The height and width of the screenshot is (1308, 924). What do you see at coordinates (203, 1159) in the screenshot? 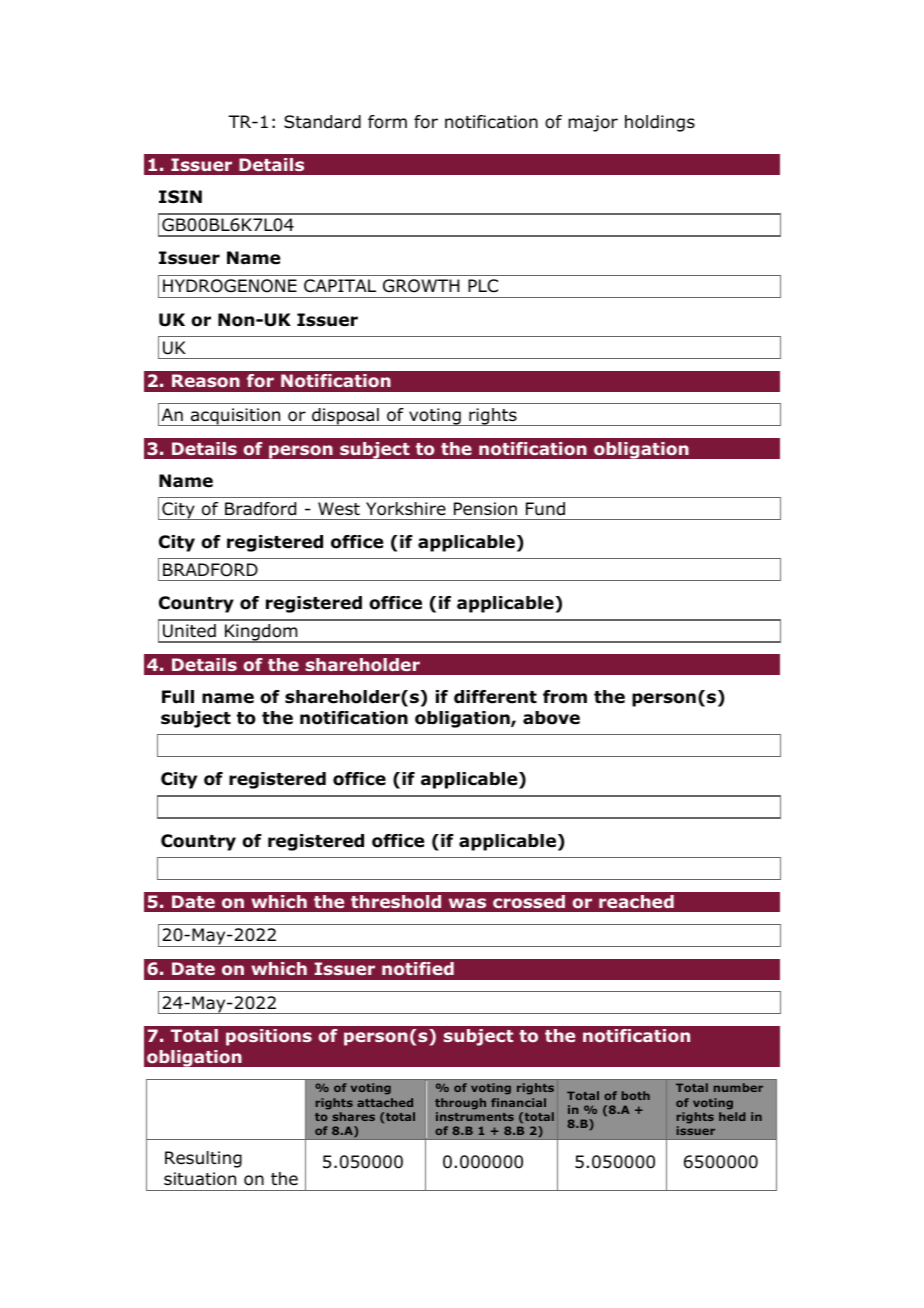
I see `Resulting` at bounding box center [203, 1159].
